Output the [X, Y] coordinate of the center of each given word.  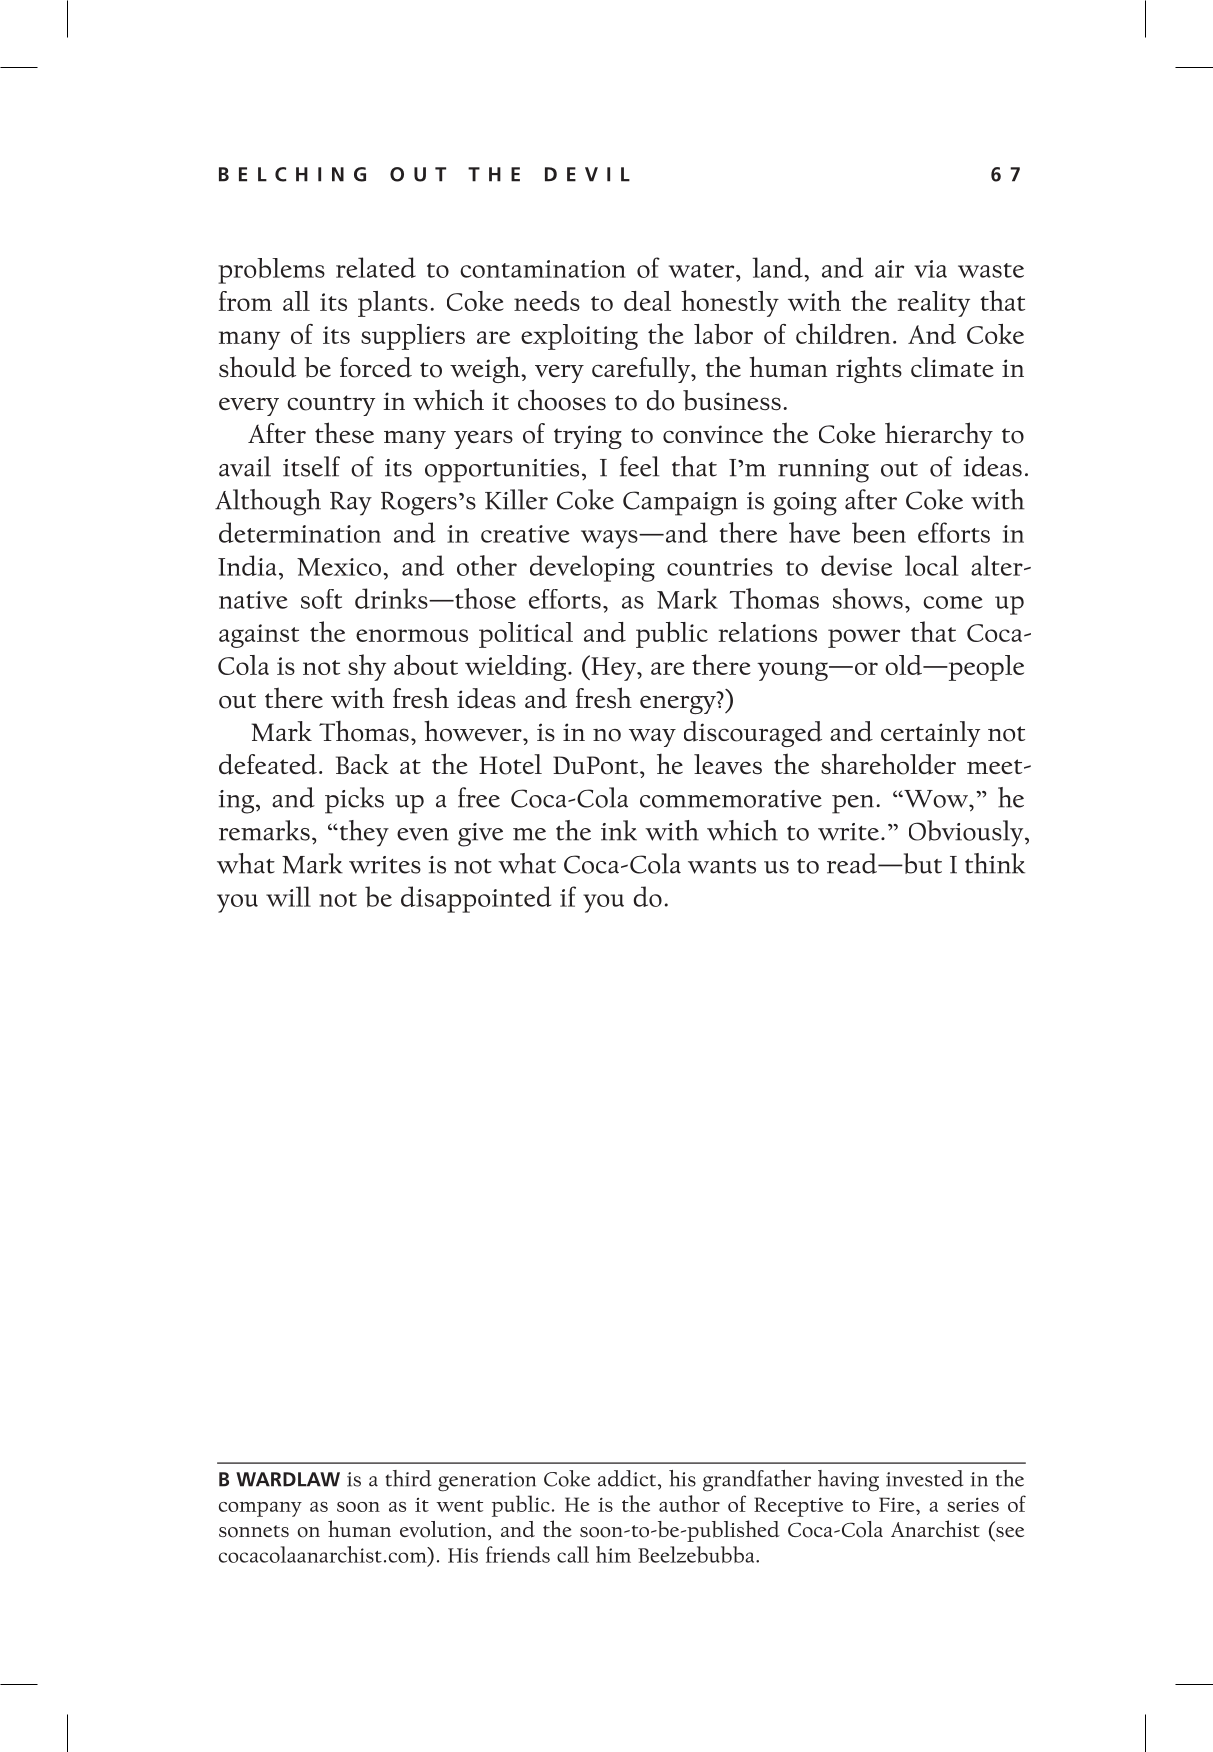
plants [393, 304]
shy [367, 667]
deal [647, 301]
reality [933, 304]
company [260, 1509]
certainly [930, 734]
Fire [898, 1504]
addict [628, 1478]
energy [678, 704]
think [995, 863]
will [288, 896]
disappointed [476, 899]
